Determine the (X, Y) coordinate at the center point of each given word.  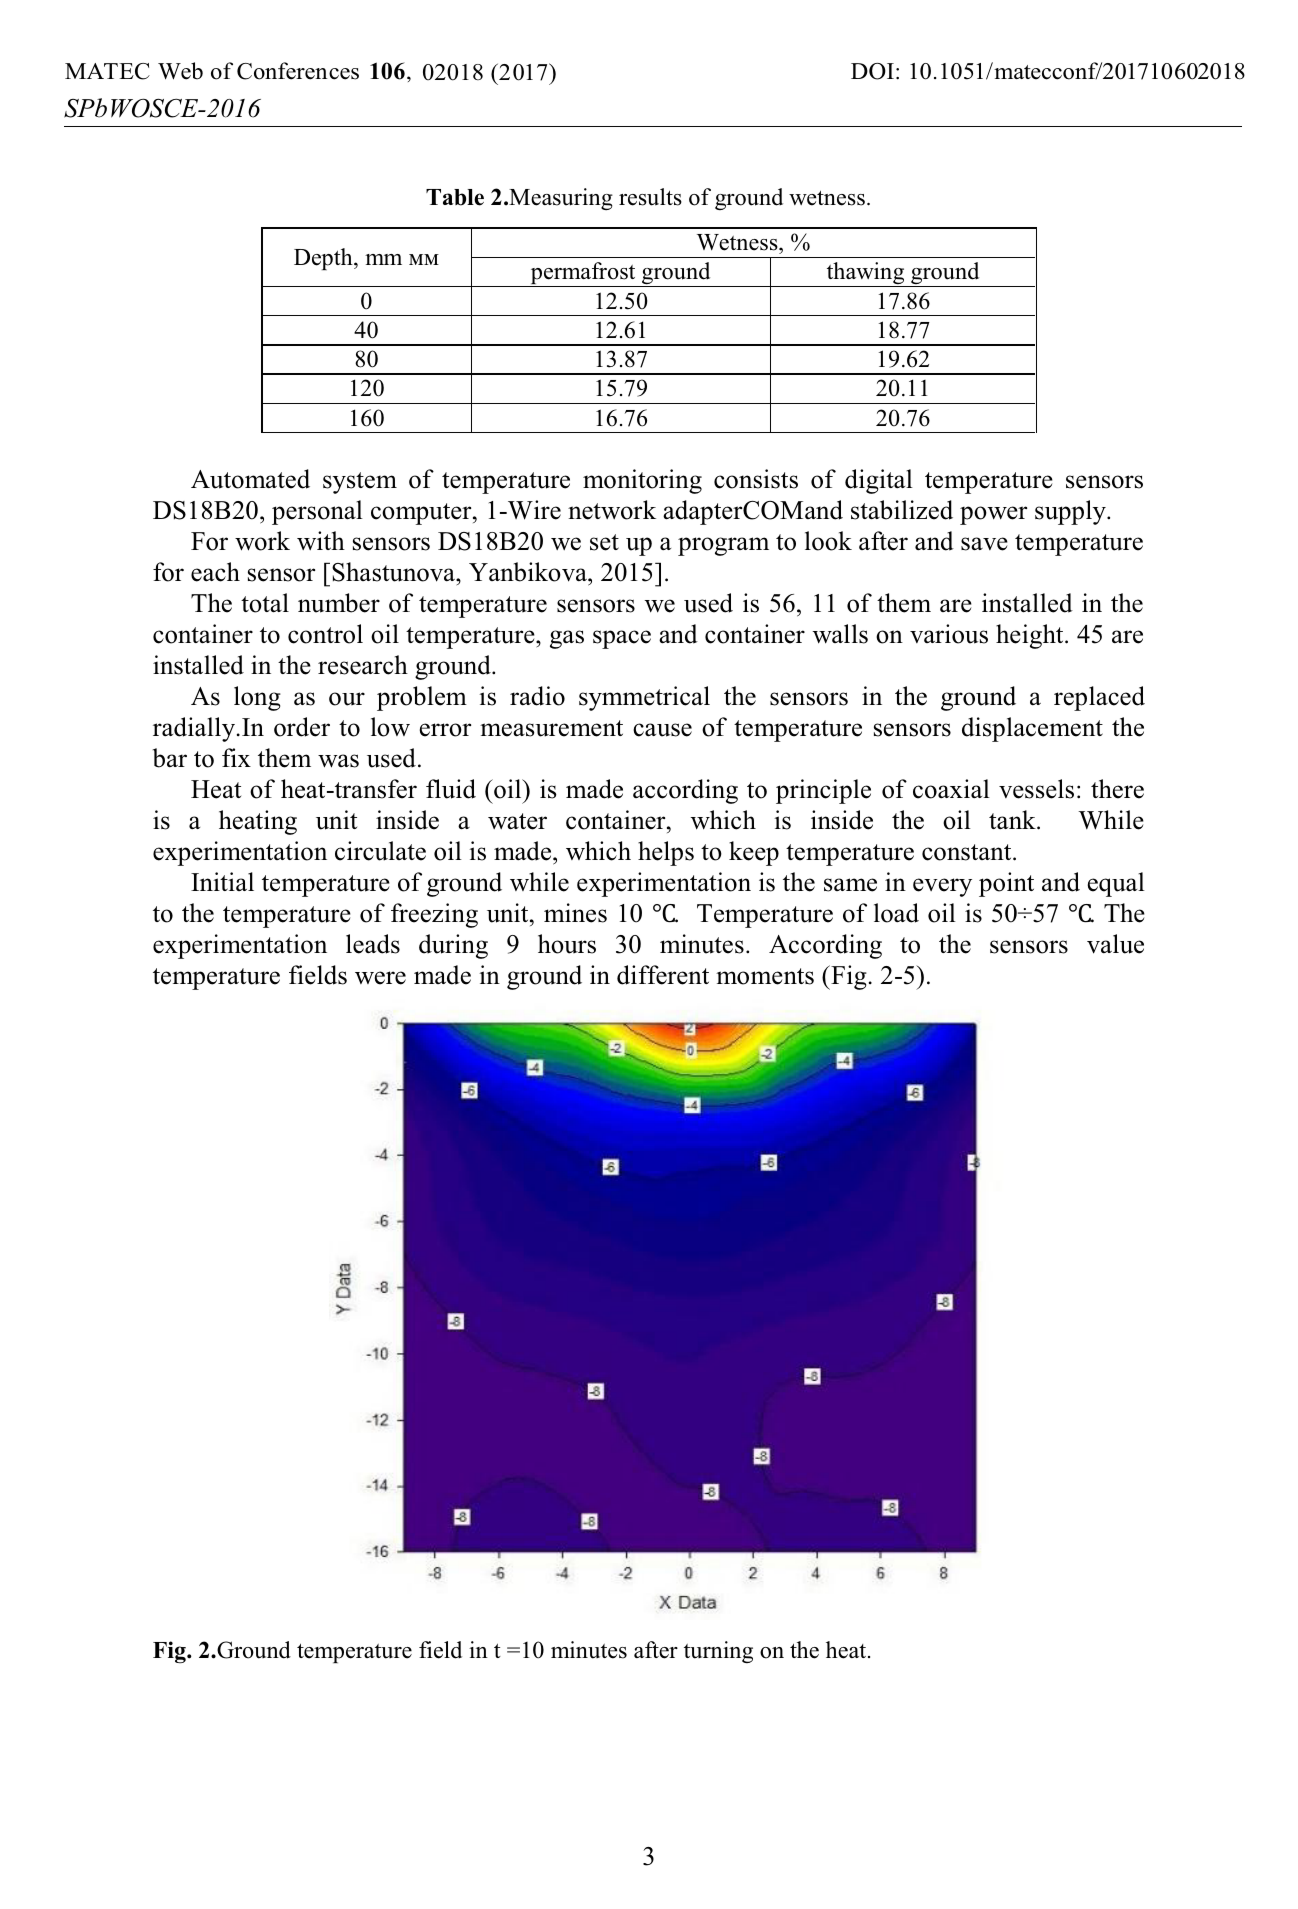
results (650, 197)
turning (718, 1652)
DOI (872, 71)
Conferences (298, 71)
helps (666, 853)
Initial (222, 881)
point (1006, 884)
